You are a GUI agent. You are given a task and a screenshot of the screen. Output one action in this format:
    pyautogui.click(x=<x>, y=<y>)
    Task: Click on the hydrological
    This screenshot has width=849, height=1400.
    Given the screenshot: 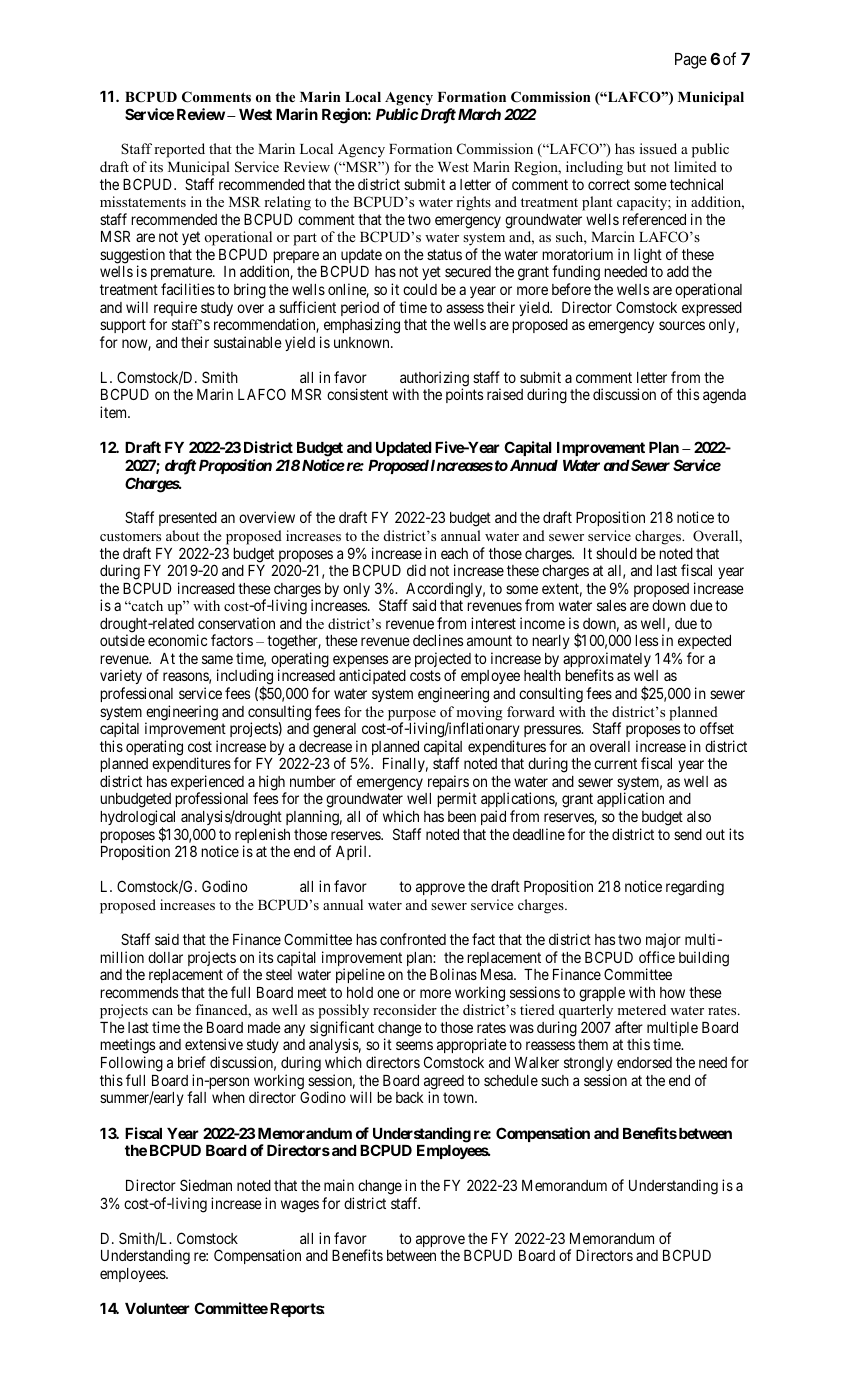 What is the action you would take?
    pyautogui.click(x=137, y=819)
